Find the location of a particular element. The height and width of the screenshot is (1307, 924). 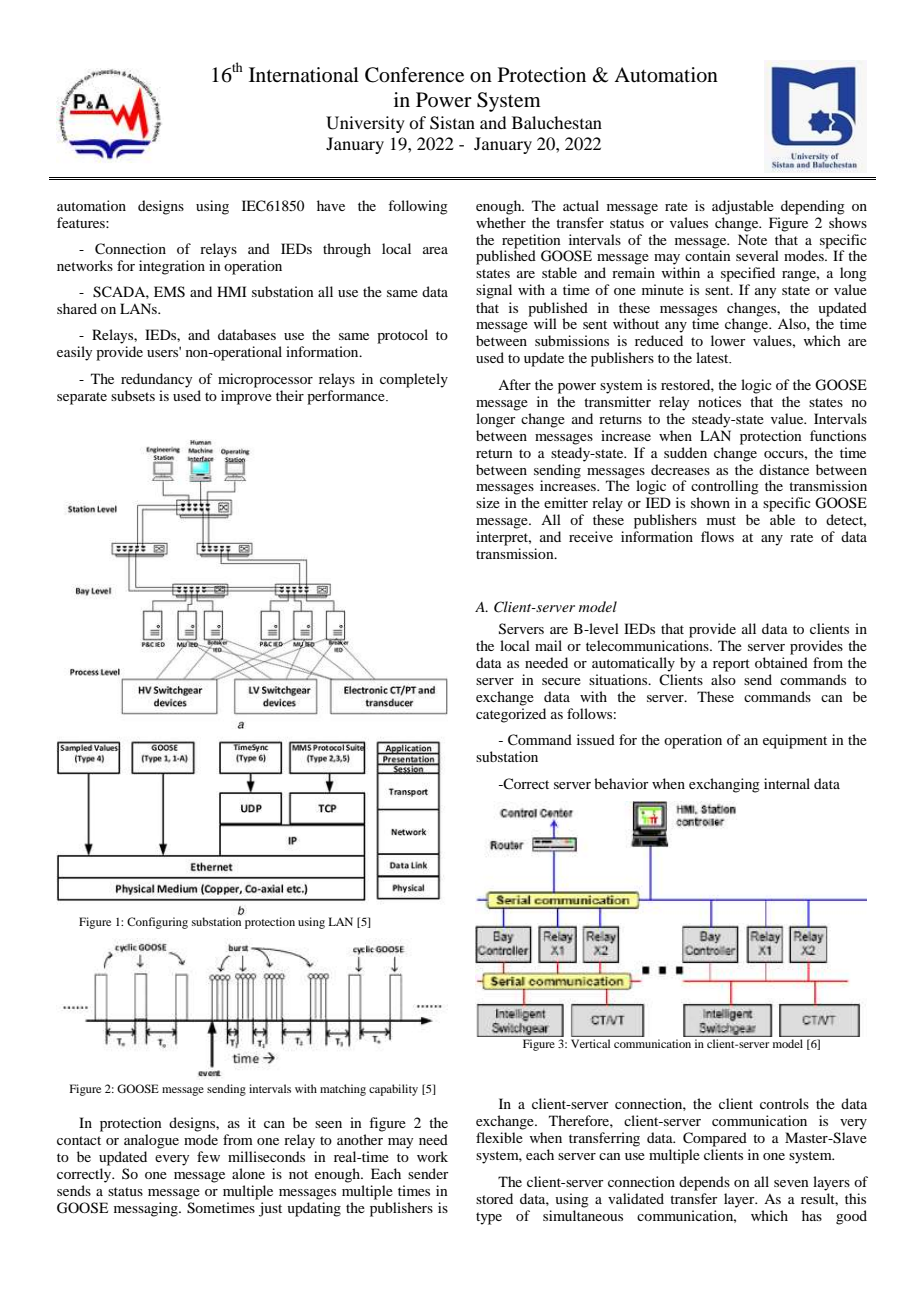

messaging is located at coordinates (147, 1209).
